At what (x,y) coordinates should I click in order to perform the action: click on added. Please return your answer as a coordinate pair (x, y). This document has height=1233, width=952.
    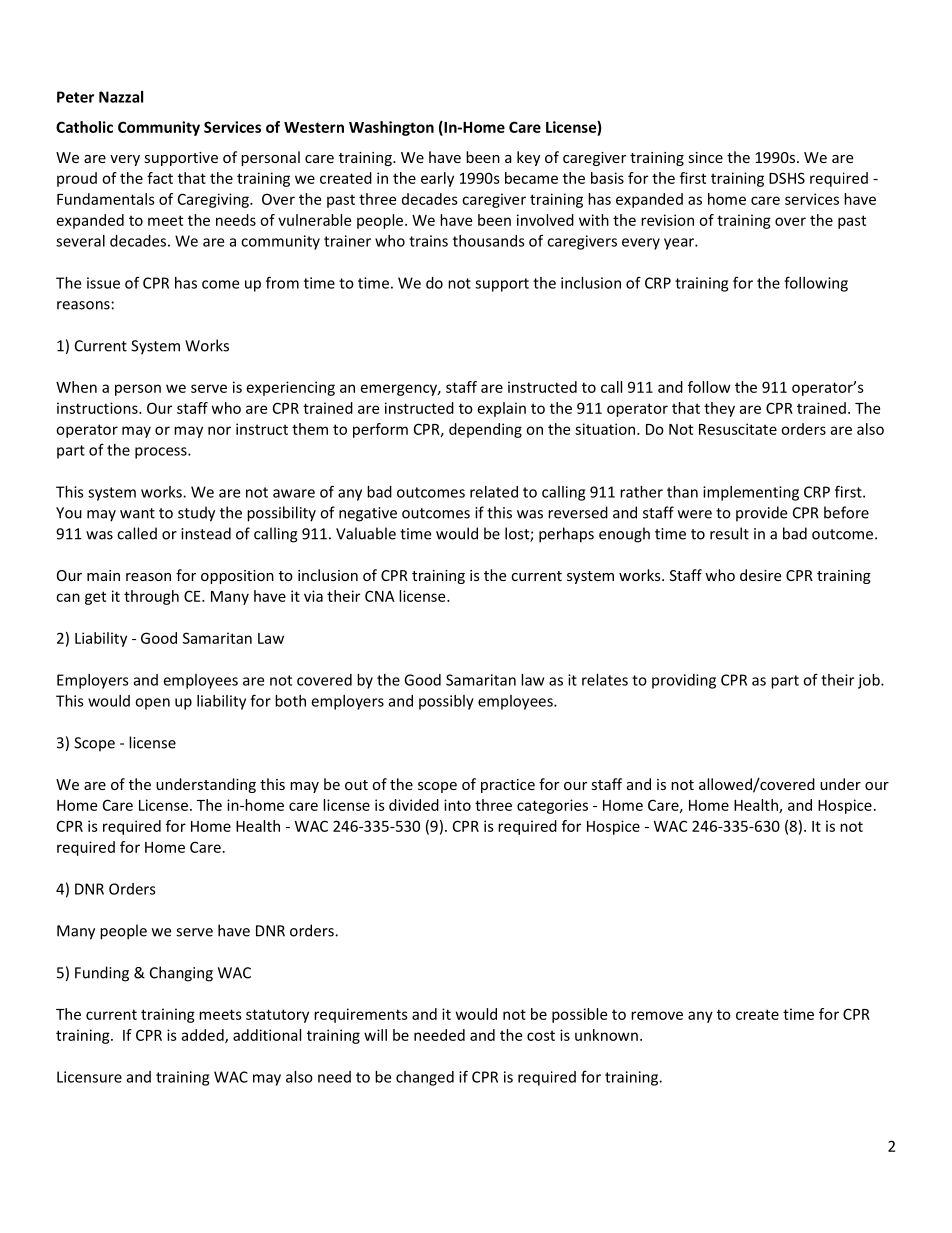
    Looking at the image, I should click on (203, 1036).
